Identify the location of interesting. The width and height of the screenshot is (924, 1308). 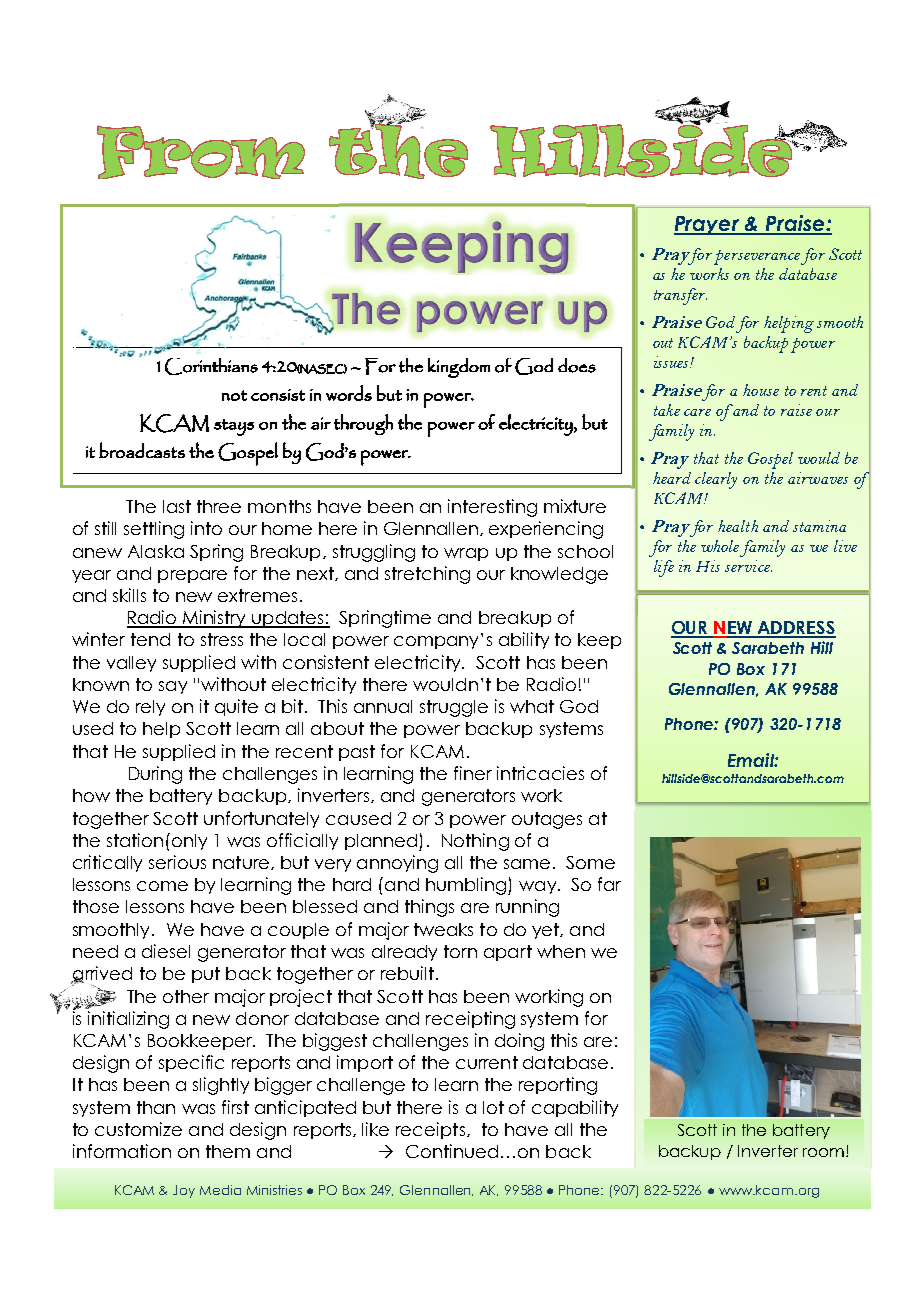
(492, 508).
